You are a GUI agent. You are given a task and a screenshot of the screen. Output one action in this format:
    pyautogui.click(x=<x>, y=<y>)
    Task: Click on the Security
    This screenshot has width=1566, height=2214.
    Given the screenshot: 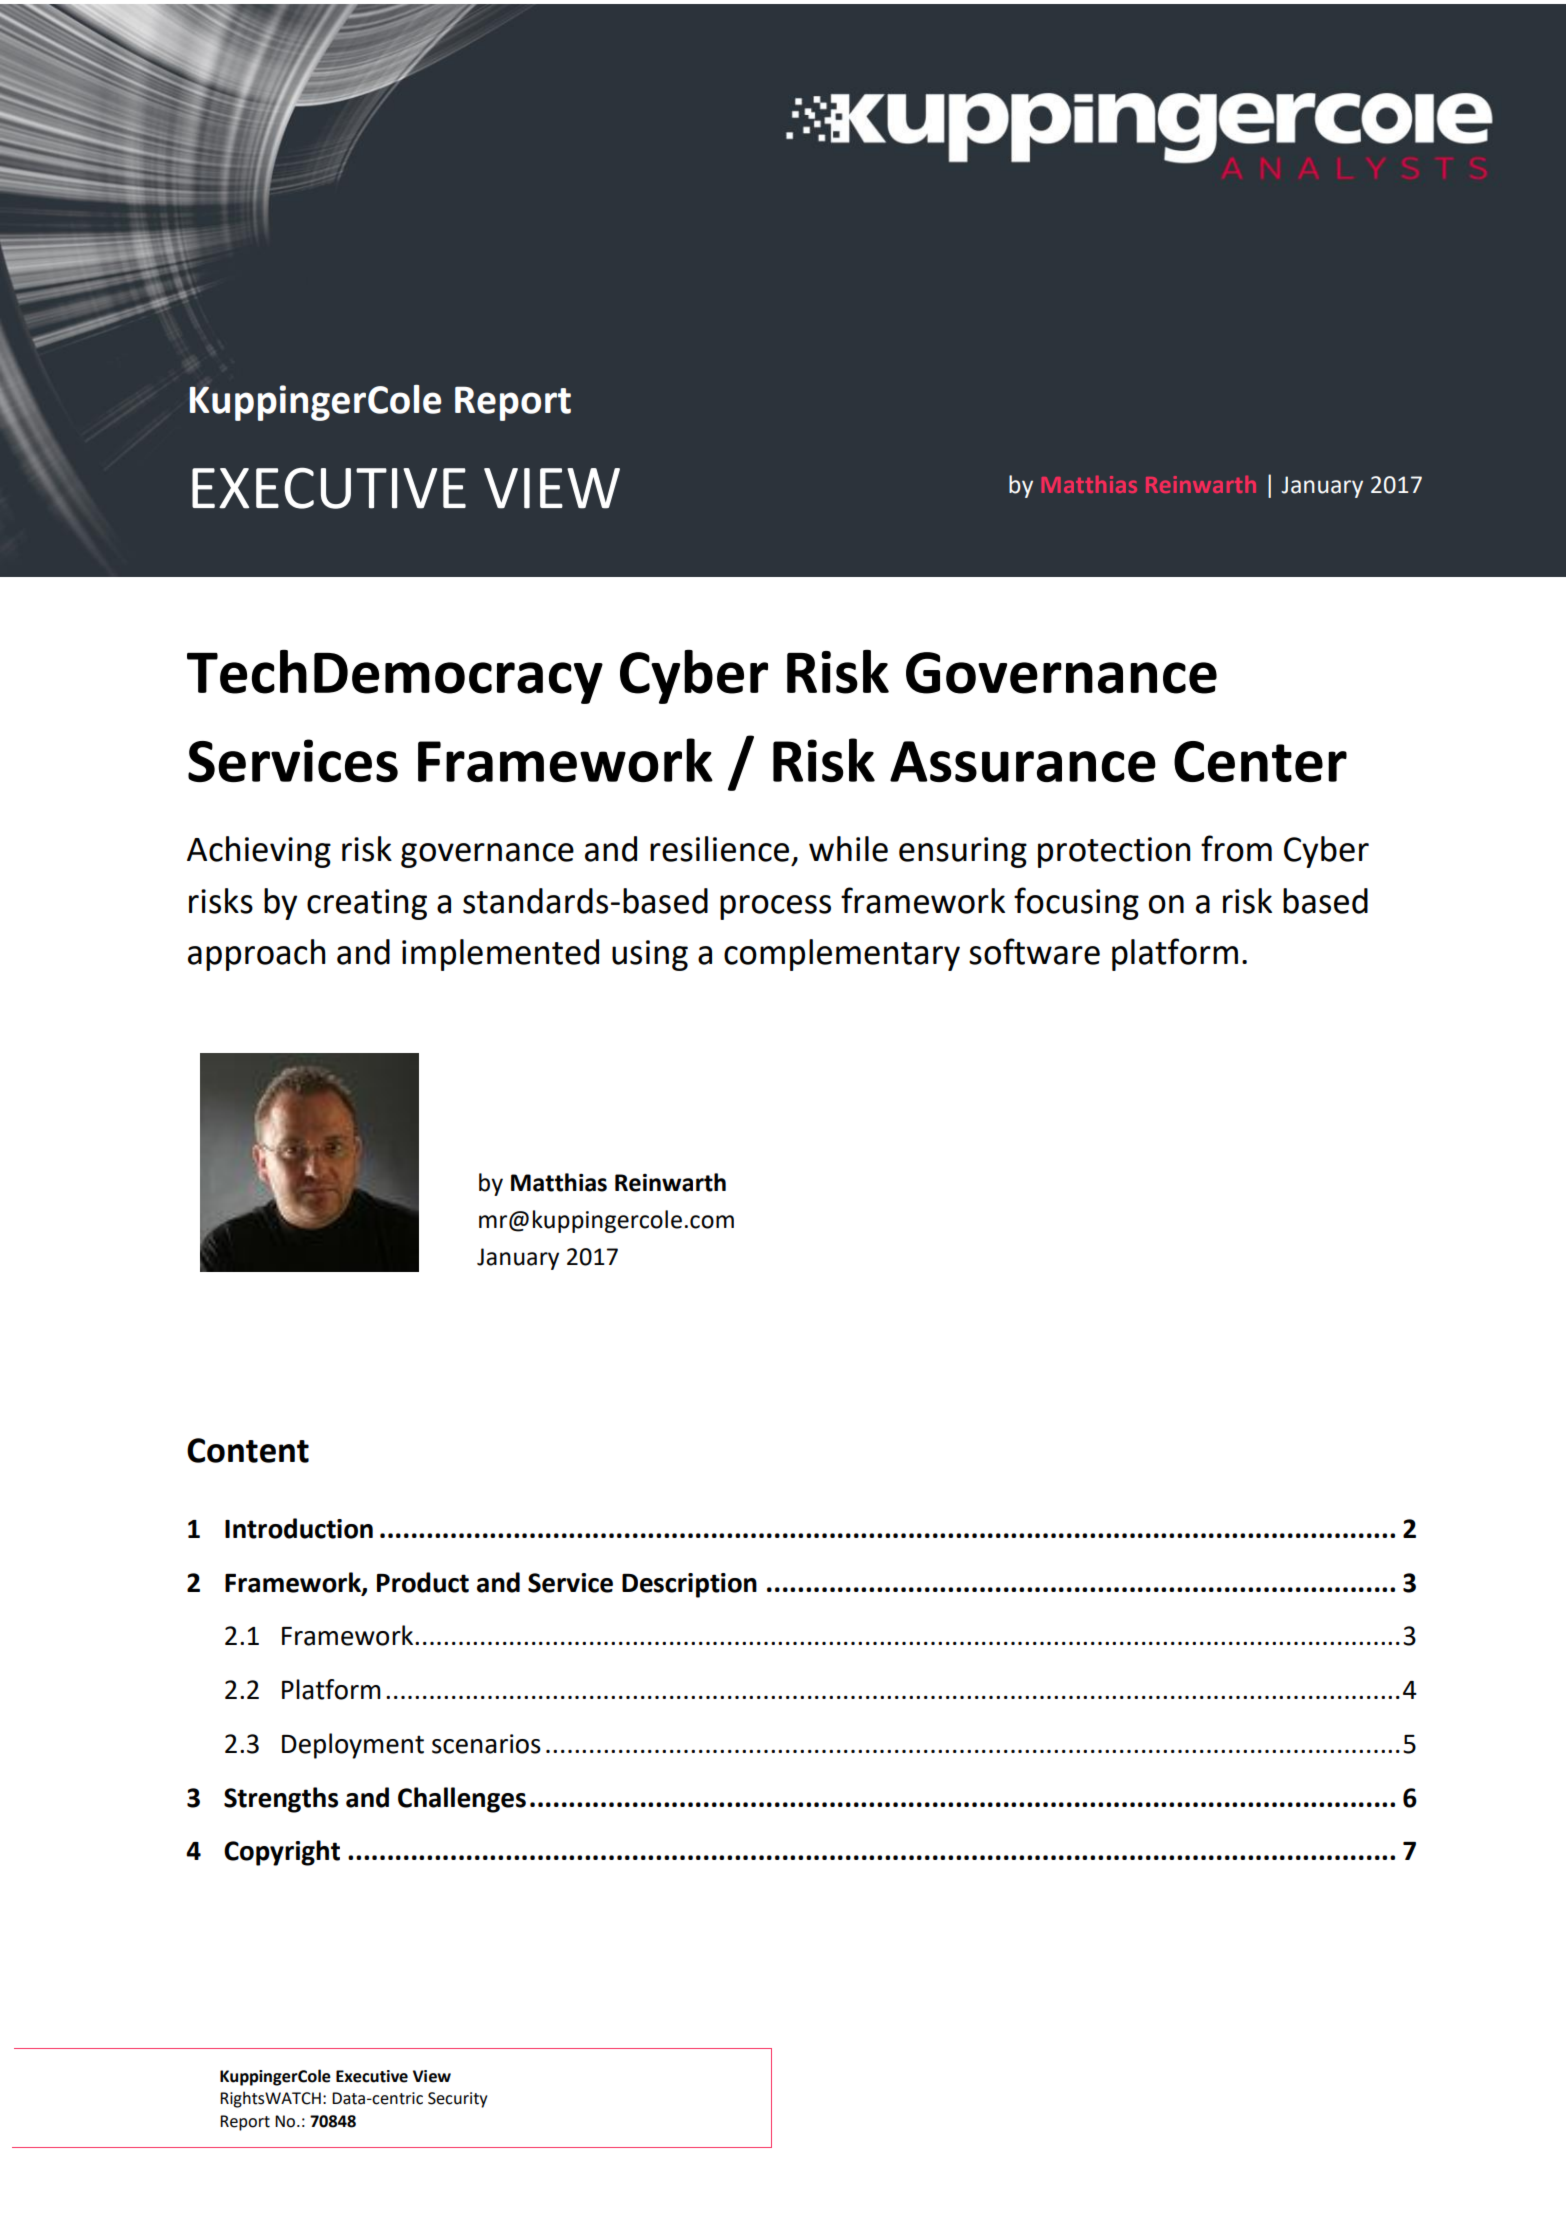 What is the action you would take?
    pyautogui.click(x=457, y=2100)
